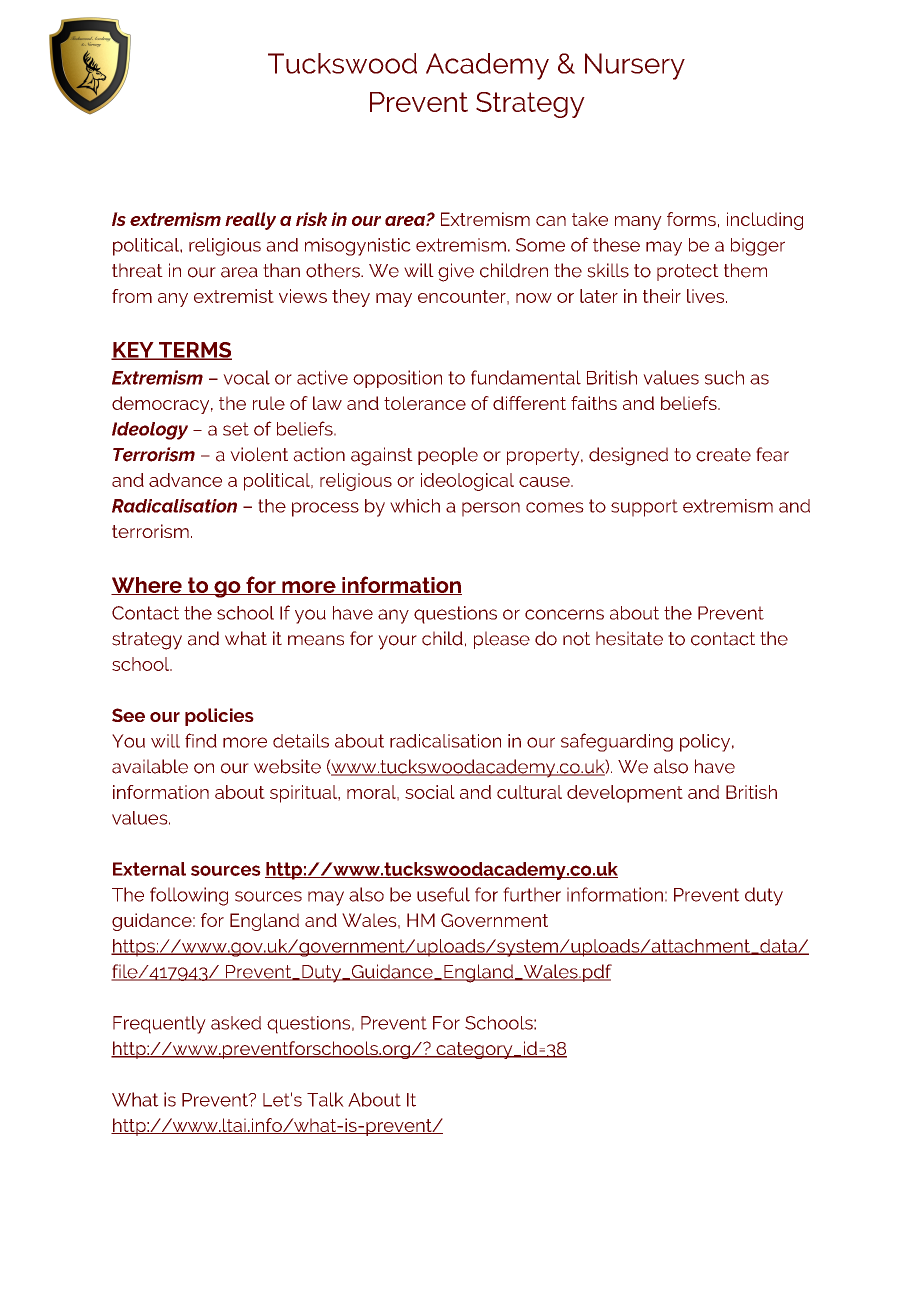 The image size is (924, 1309). I want to click on opposition, so click(397, 379).
